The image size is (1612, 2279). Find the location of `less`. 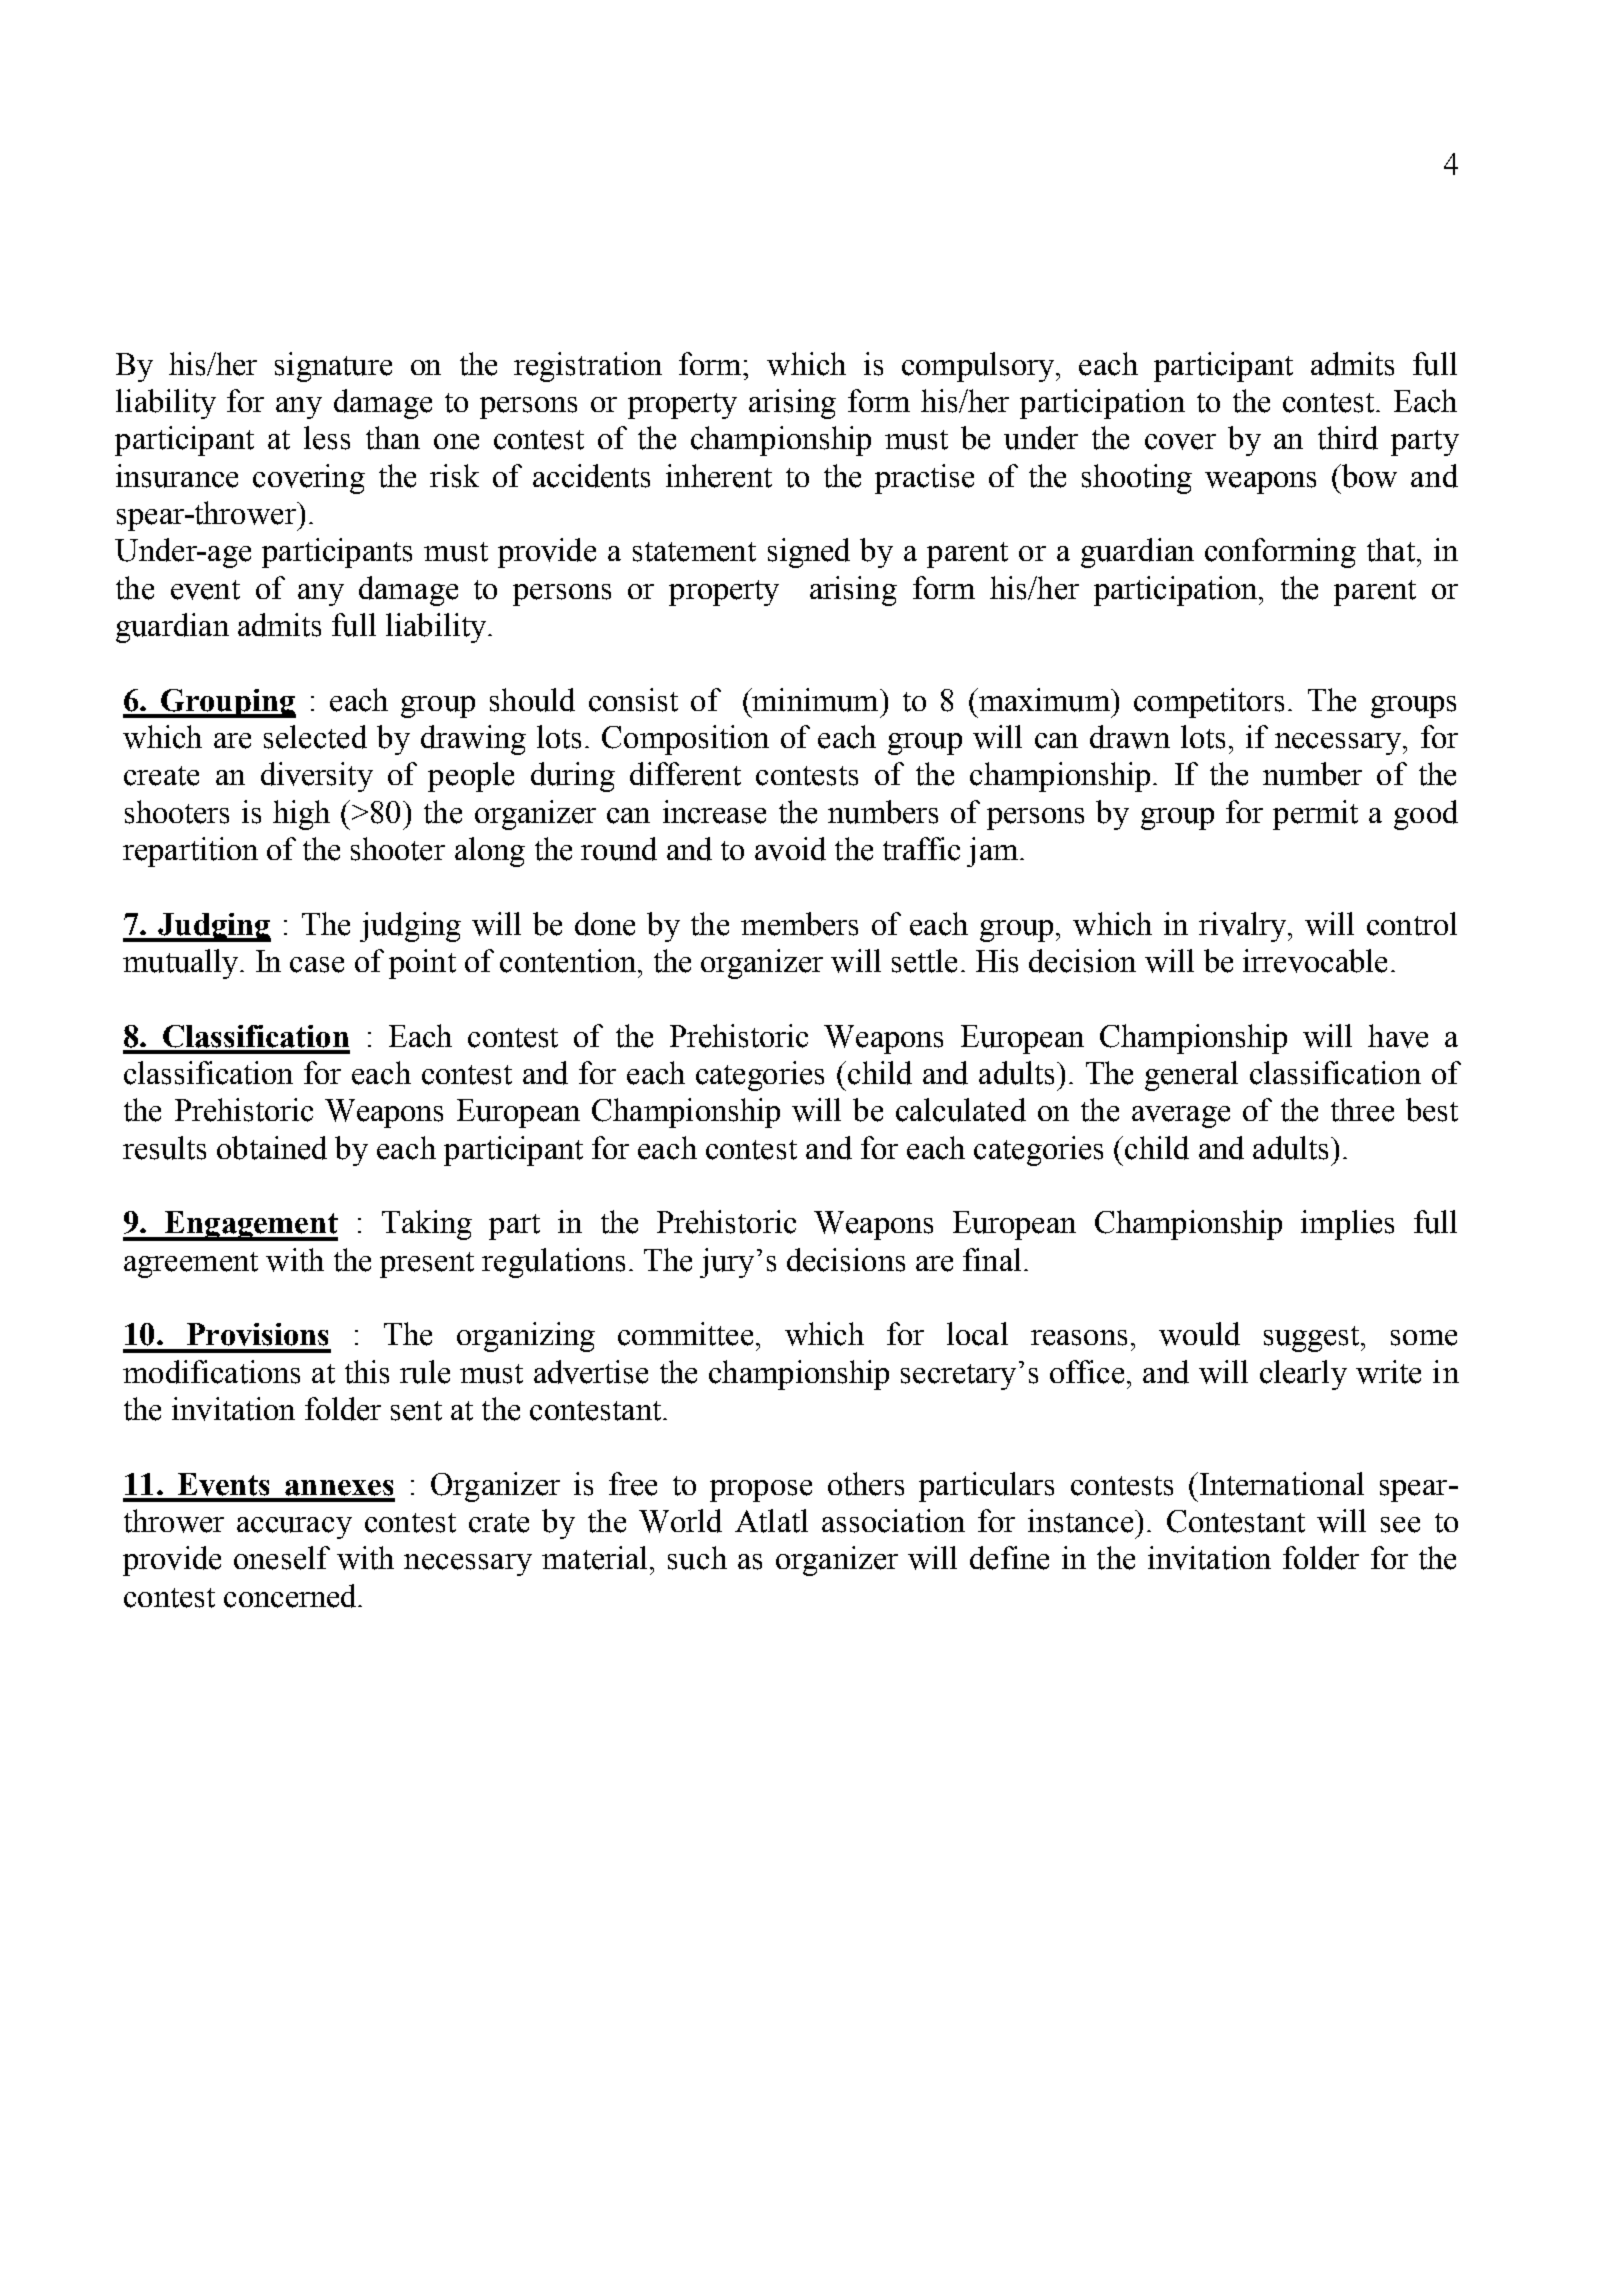

less is located at coordinates (327, 438).
